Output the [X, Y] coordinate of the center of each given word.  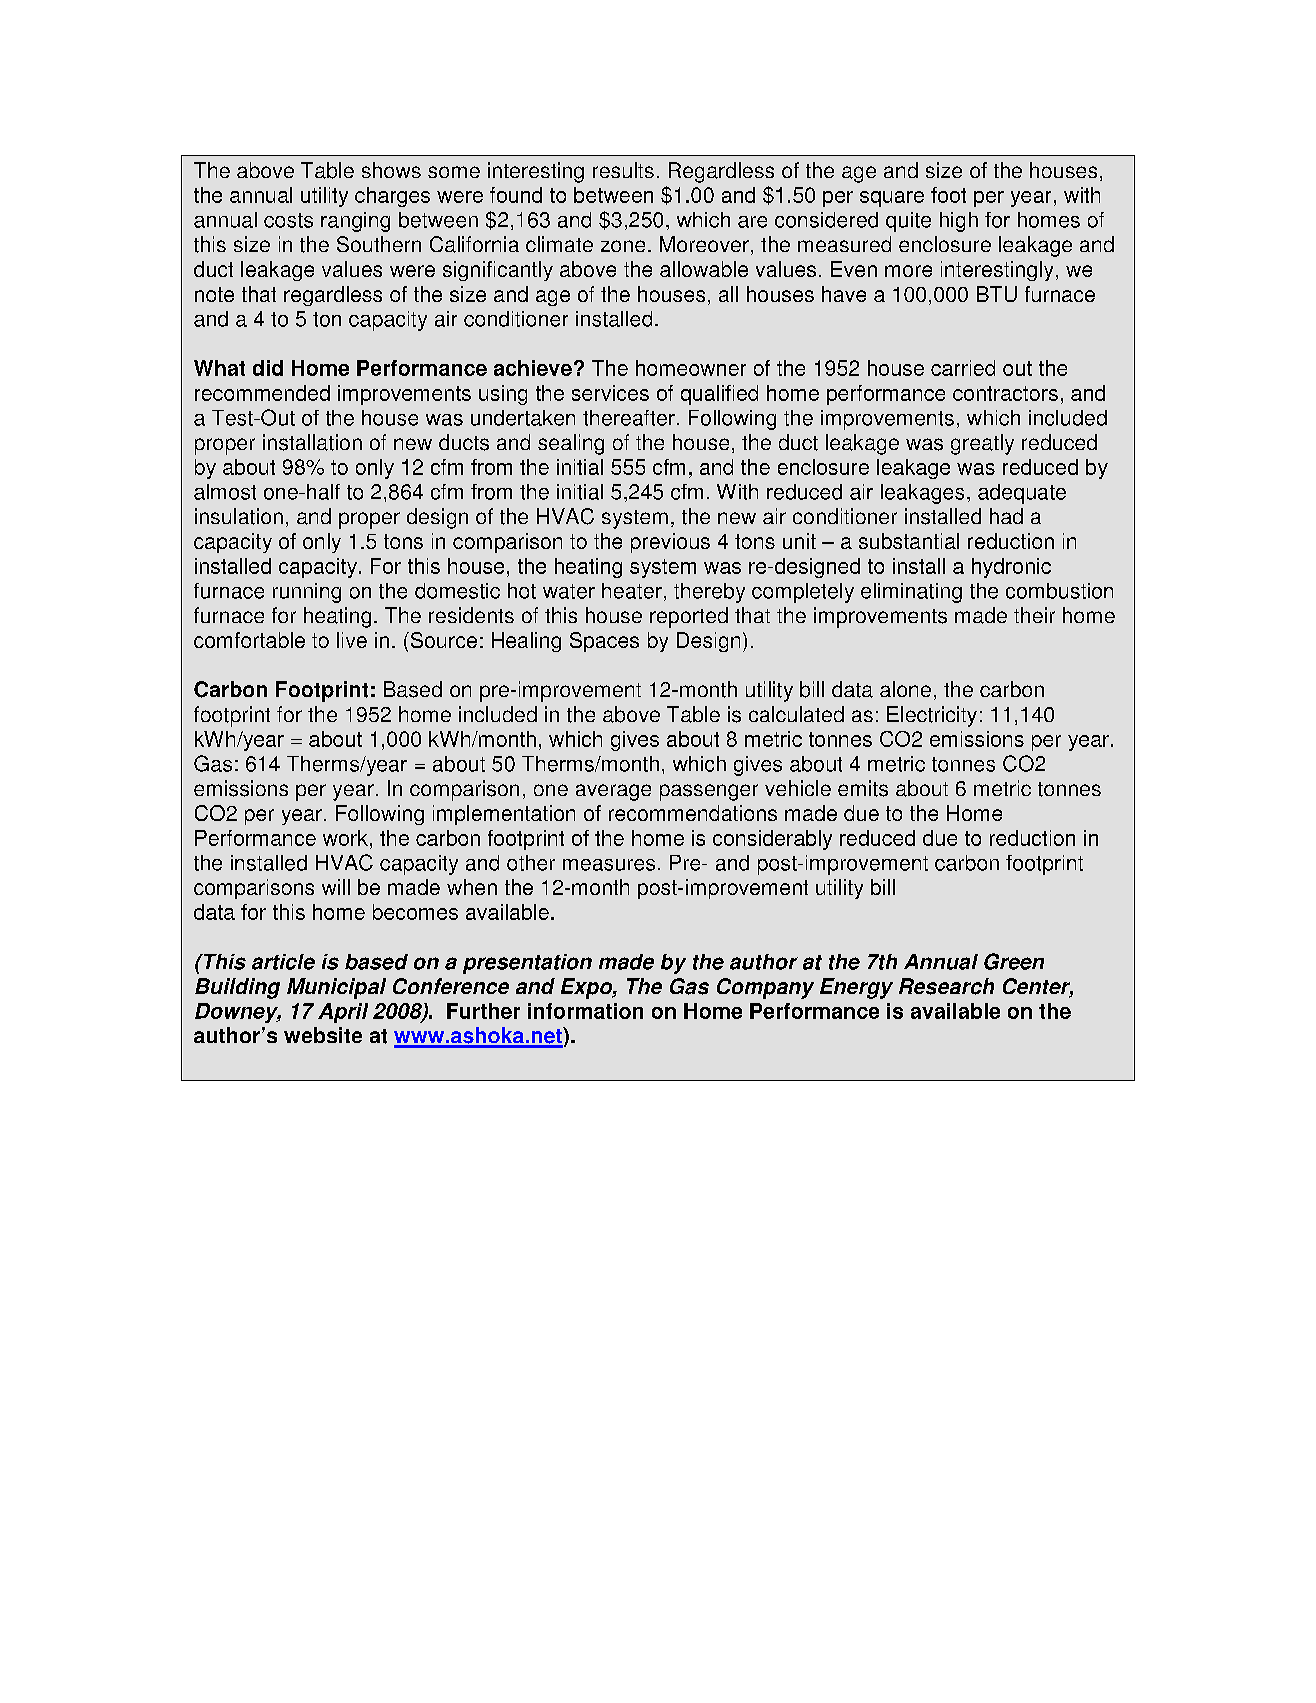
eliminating [911, 593]
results [623, 170]
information [585, 1011]
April [343, 1013]
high [959, 222]
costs [288, 220]
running [307, 593]
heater [632, 591]
